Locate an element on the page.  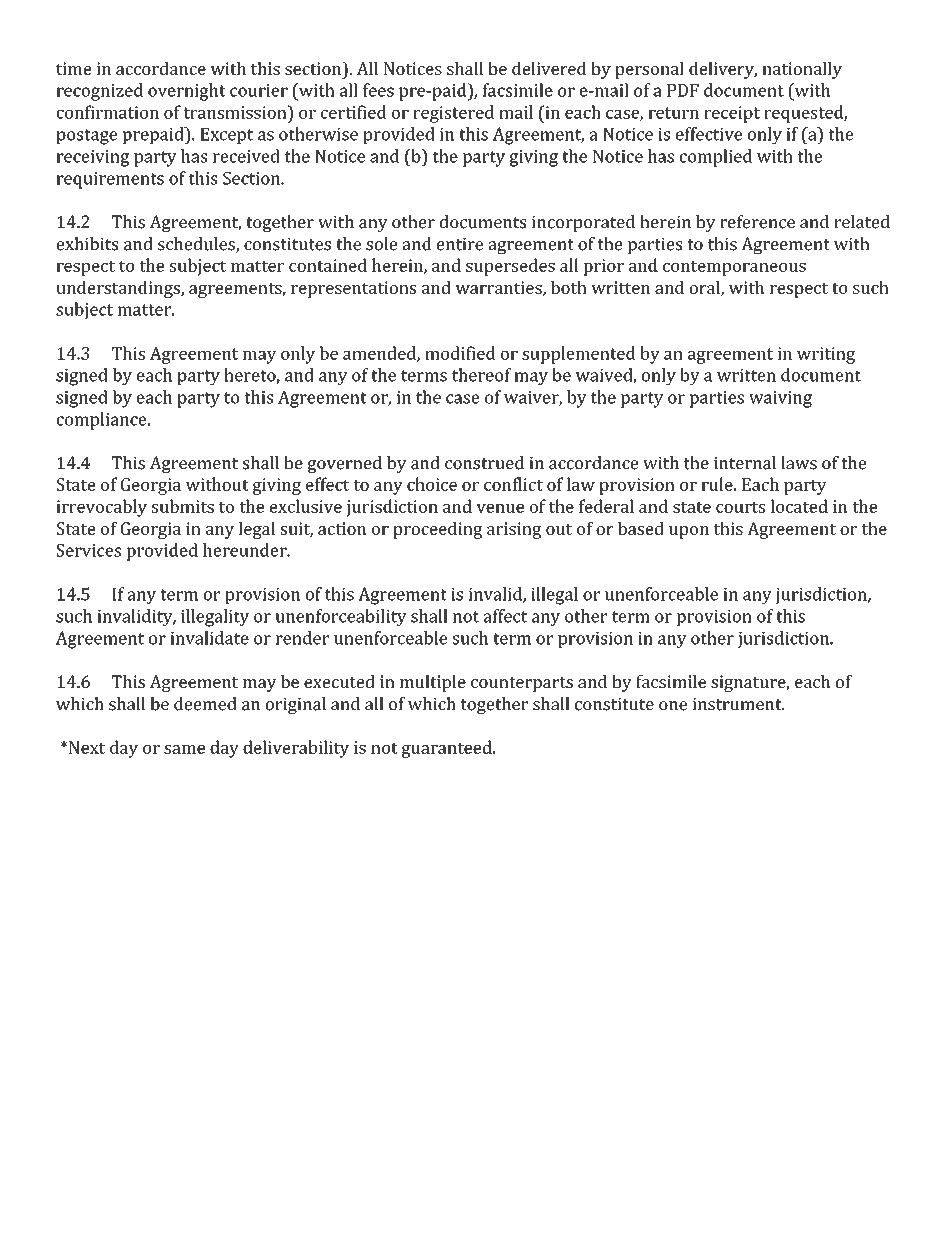
submits is located at coordinates (183, 506).
